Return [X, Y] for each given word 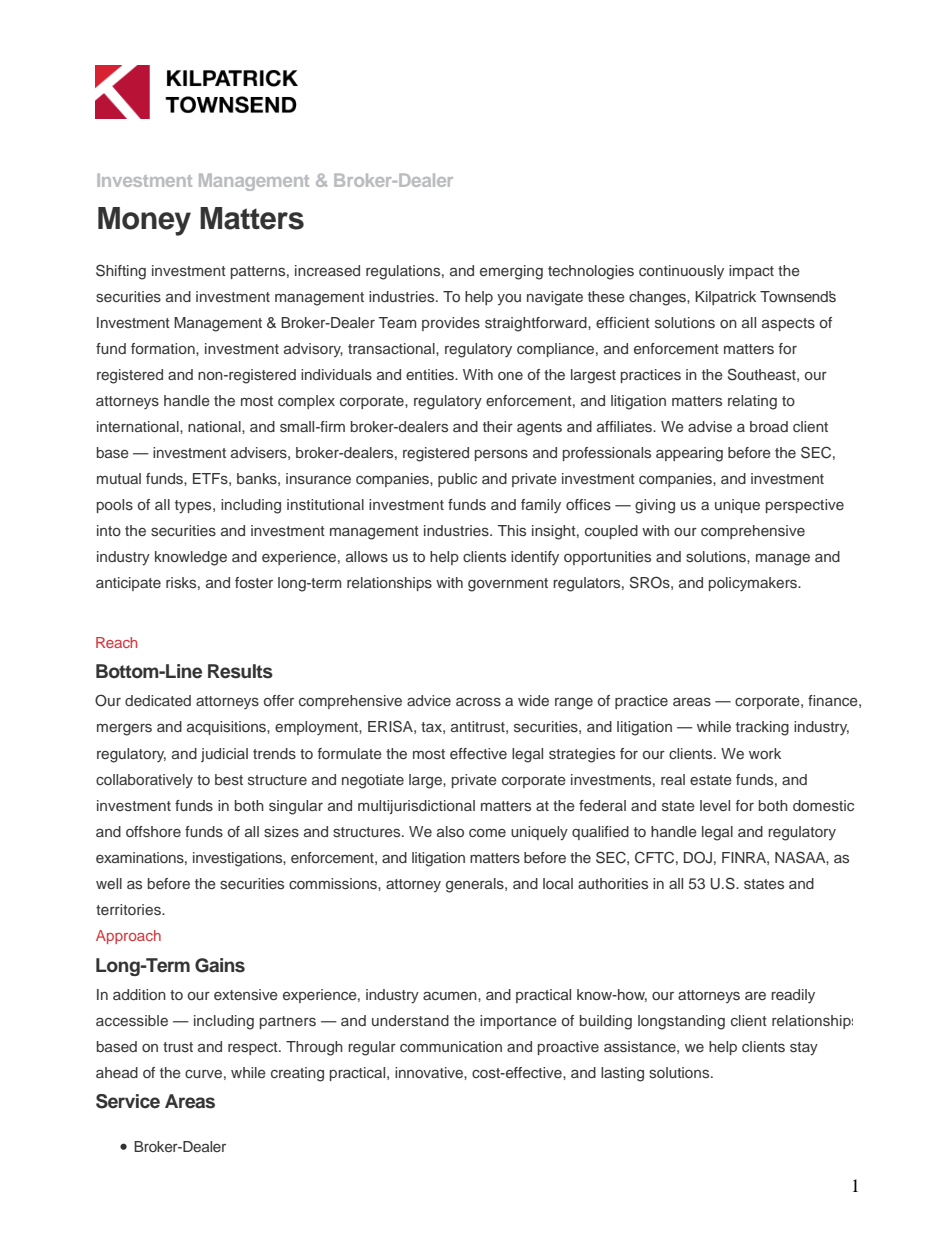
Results [240, 671]
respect [254, 1048]
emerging [511, 272]
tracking [762, 728]
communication [451, 1046]
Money [144, 221]
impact [751, 272]
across [478, 701]
